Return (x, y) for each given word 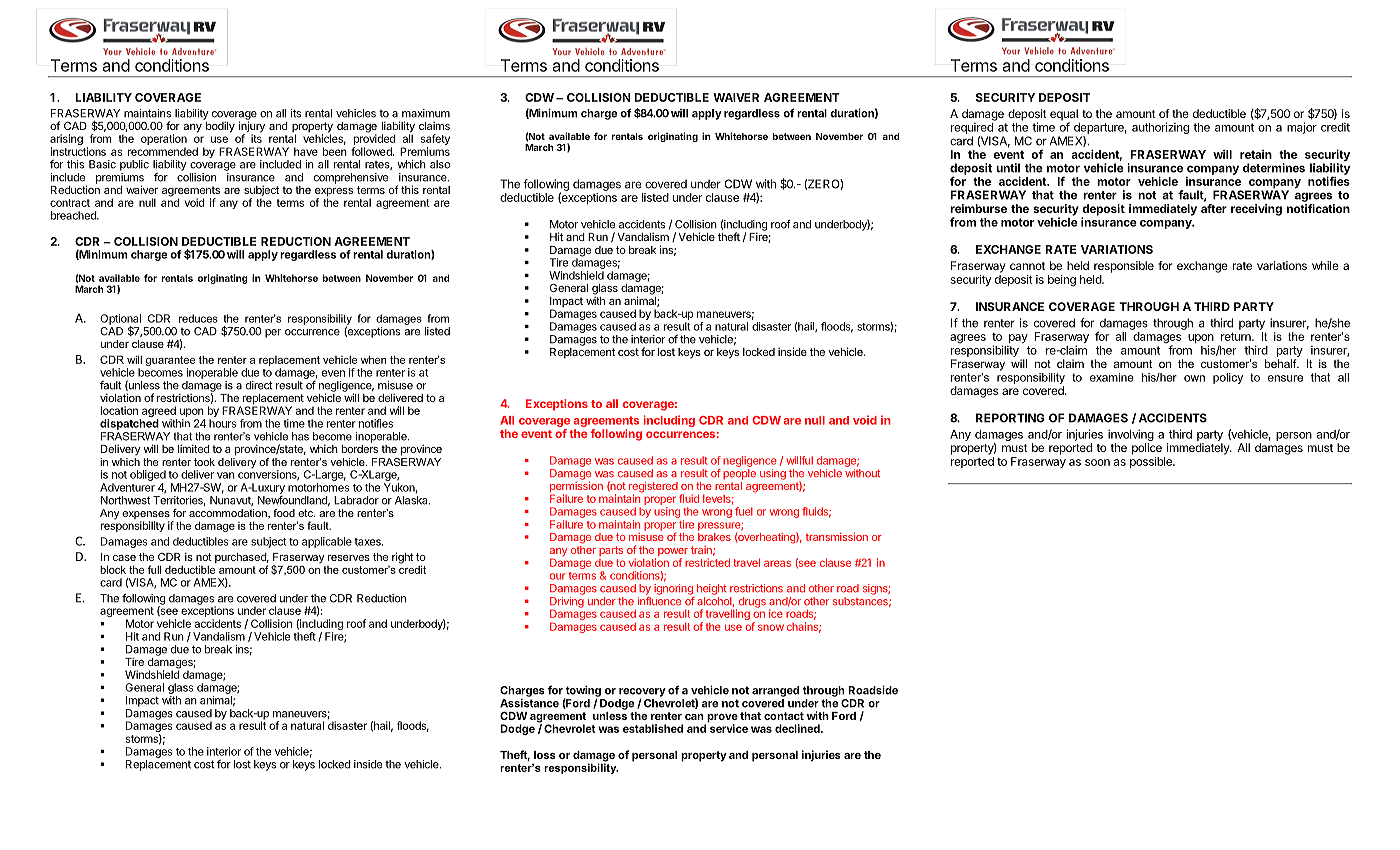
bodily (220, 127)
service (728, 727)
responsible (1124, 267)
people (739, 474)
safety (435, 141)
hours (223, 423)
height (712, 589)
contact (784, 716)
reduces (198, 318)
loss (545, 755)
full (155, 569)
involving (1131, 436)
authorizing (1160, 128)
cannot (1027, 266)
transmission (836, 537)
